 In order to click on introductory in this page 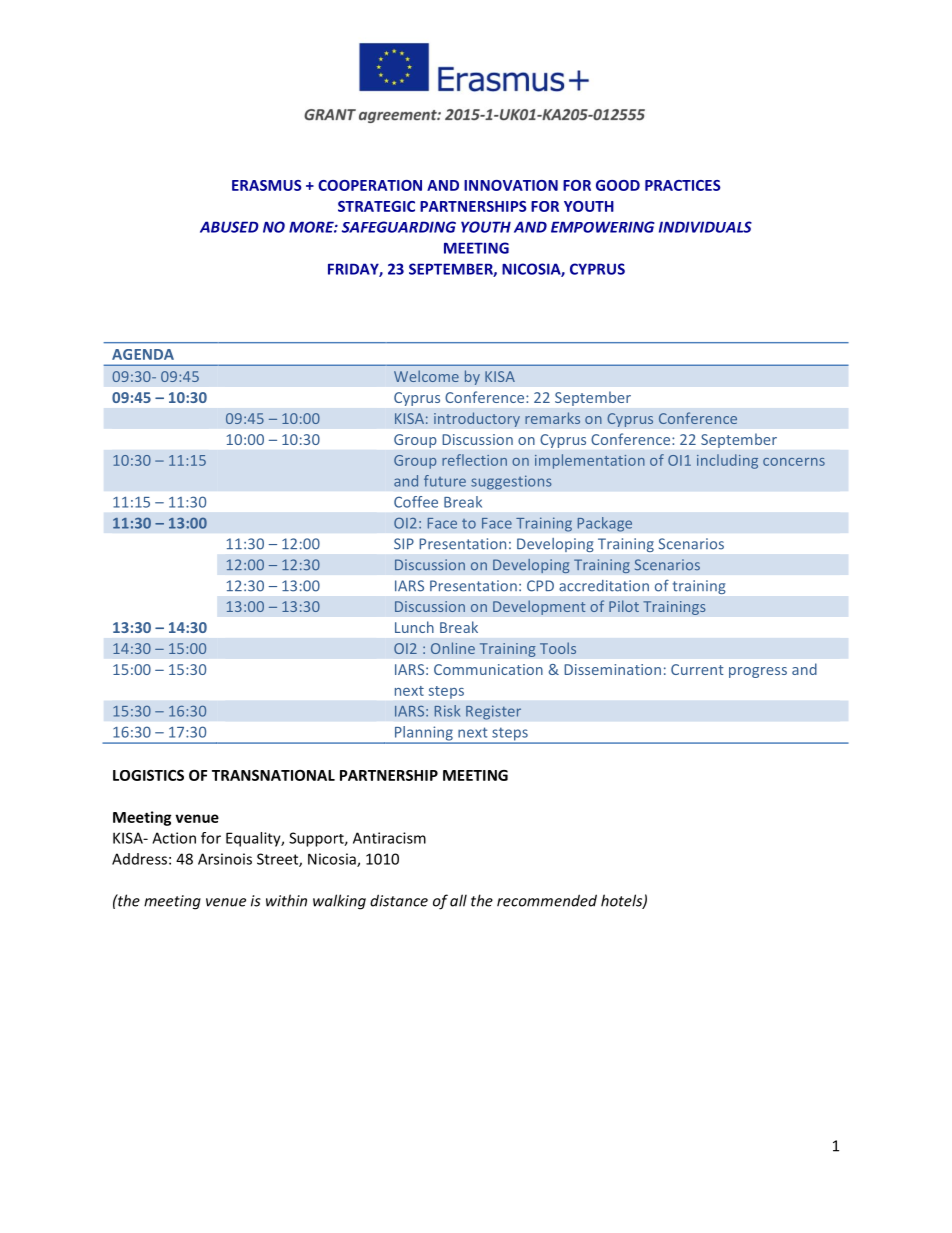, I will do `click(477, 419)`.
